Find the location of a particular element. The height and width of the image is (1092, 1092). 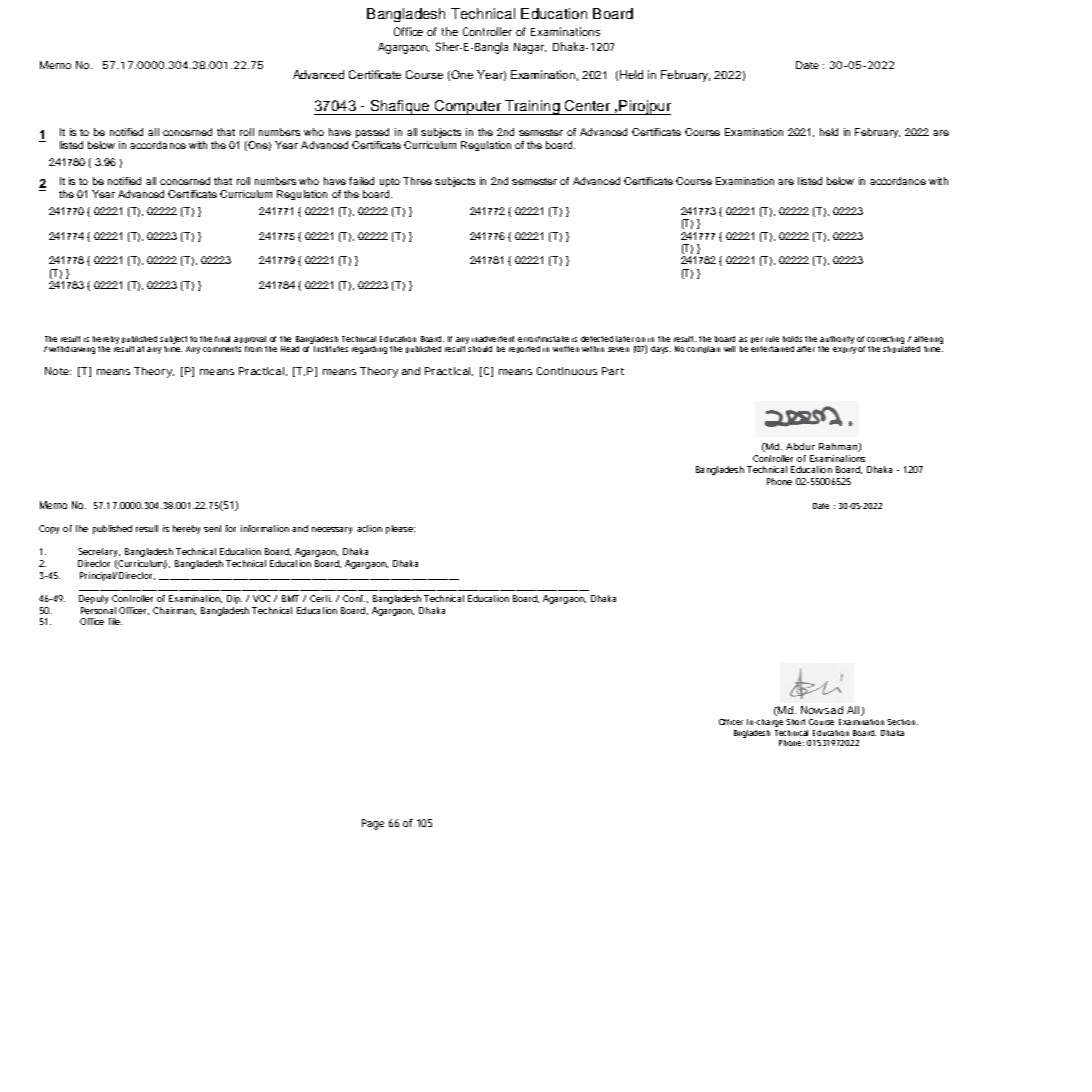

passed is located at coordinates (372, 133).
